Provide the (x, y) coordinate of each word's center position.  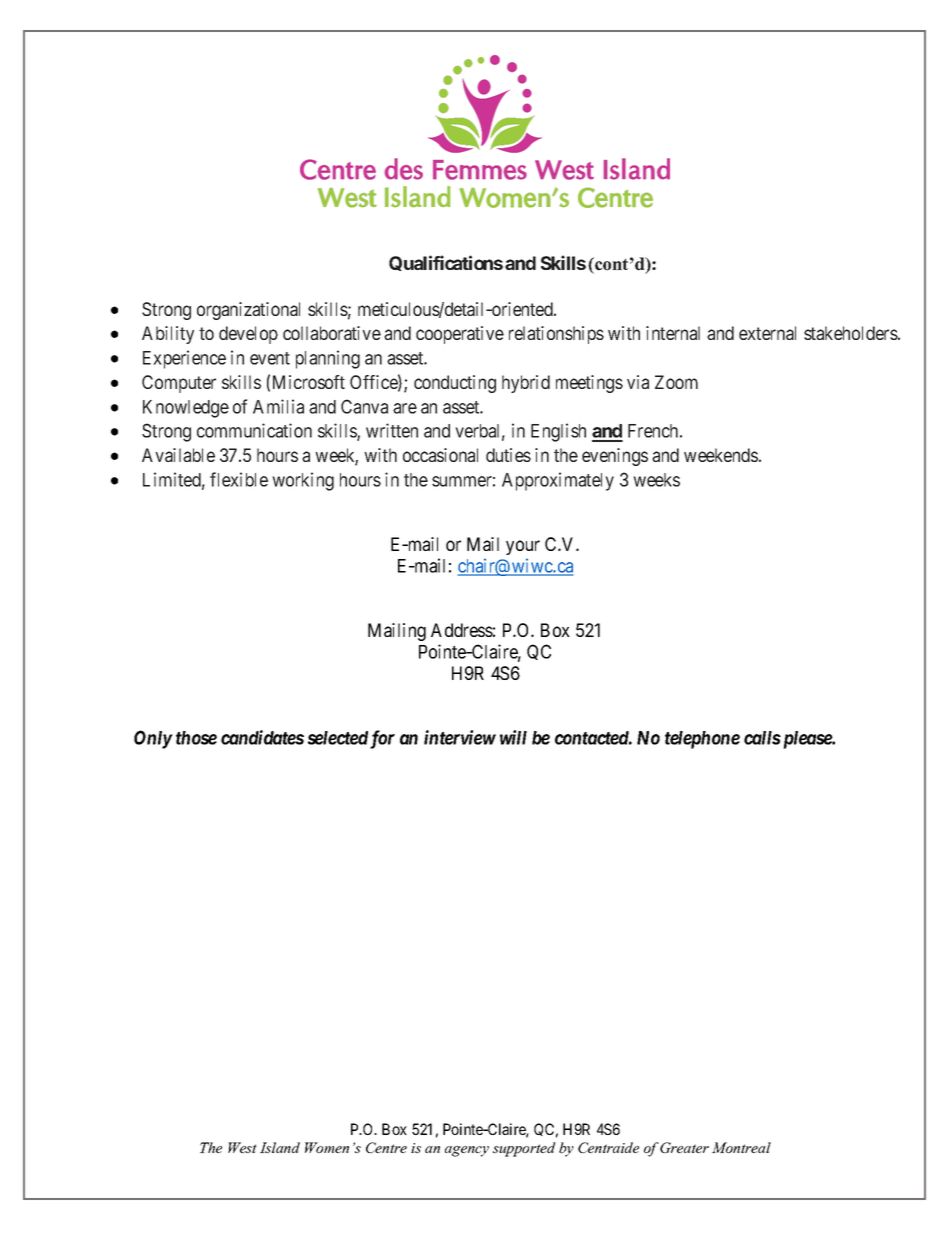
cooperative (460, 335)
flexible (239, 479)
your (523, 547)
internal (673, 333)
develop (248, 335)
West (242, 1147)
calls (762, 738)
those (196, 738)
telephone (702, 740)
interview (460, 737)
